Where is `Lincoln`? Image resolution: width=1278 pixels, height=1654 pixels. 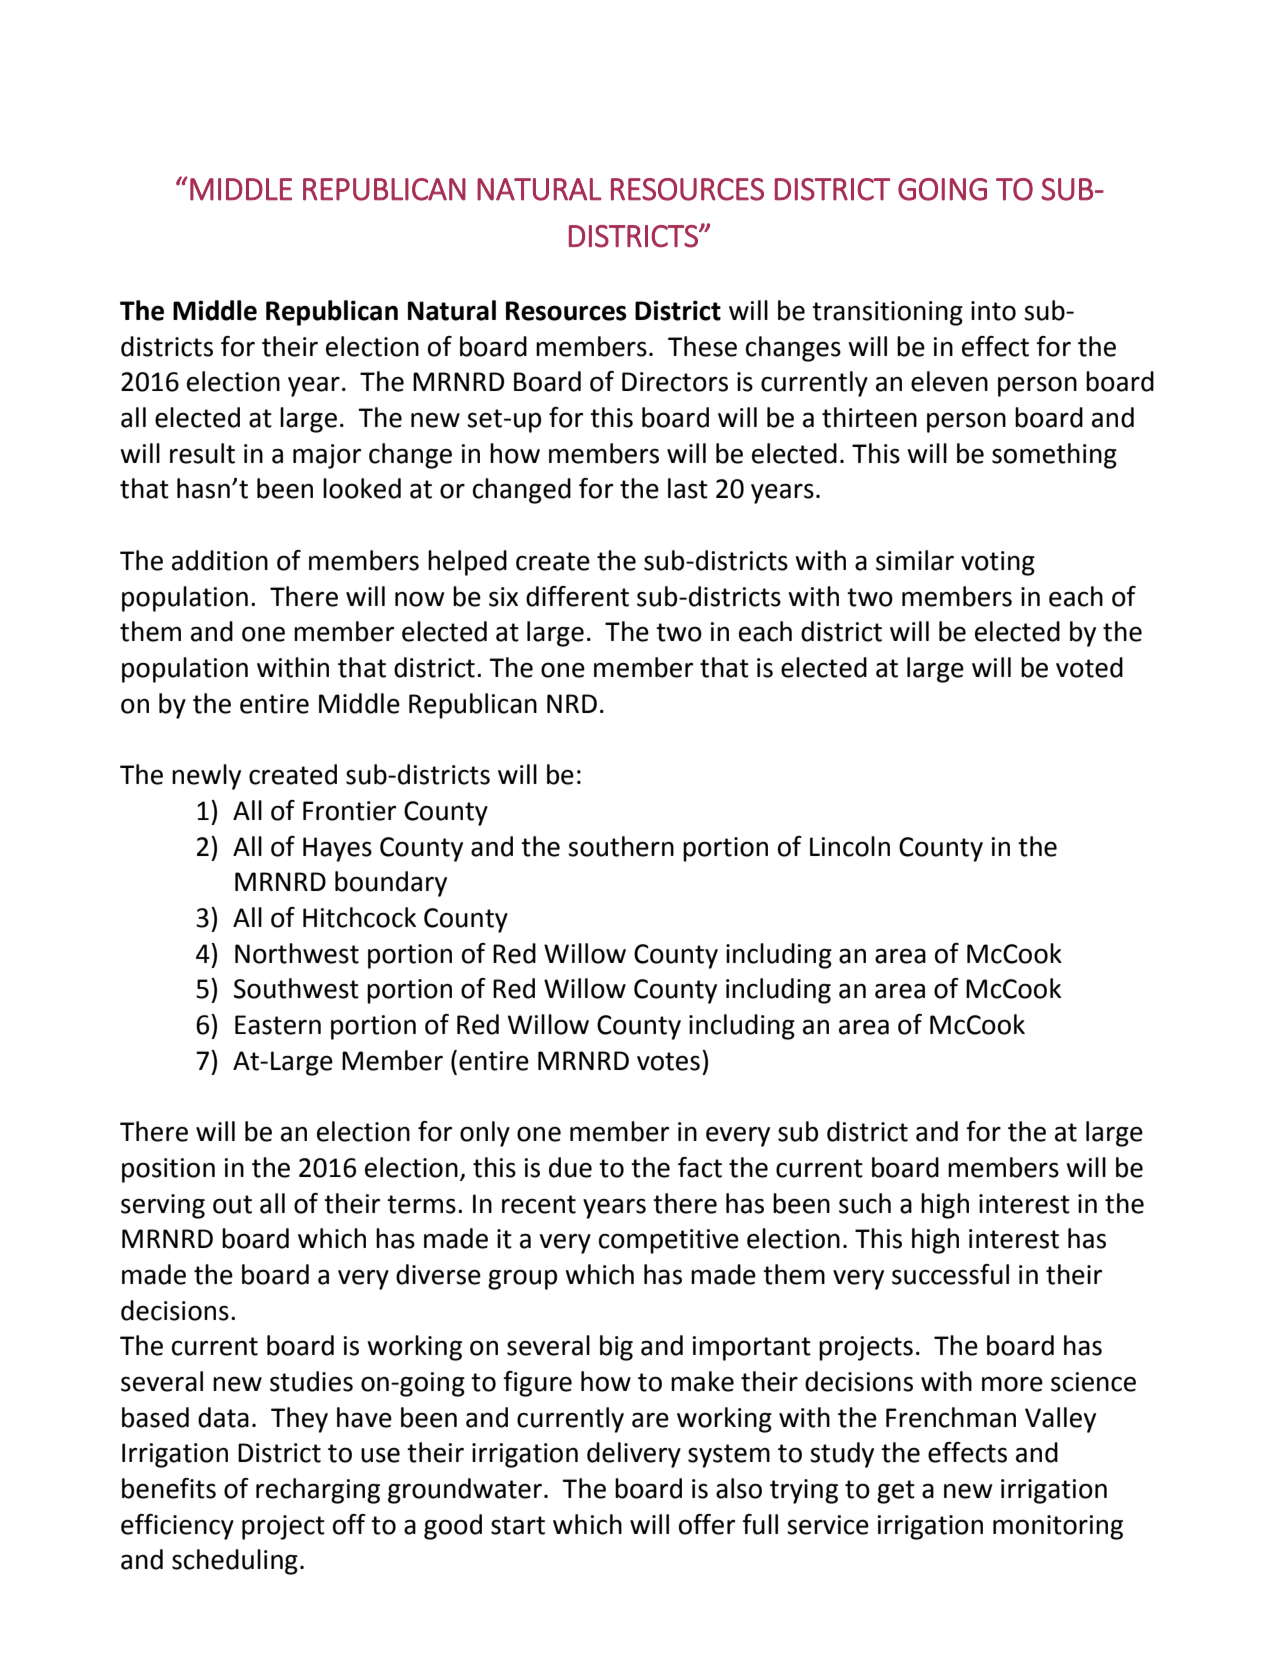 Lincoln is located at coordinates (850, 846).
